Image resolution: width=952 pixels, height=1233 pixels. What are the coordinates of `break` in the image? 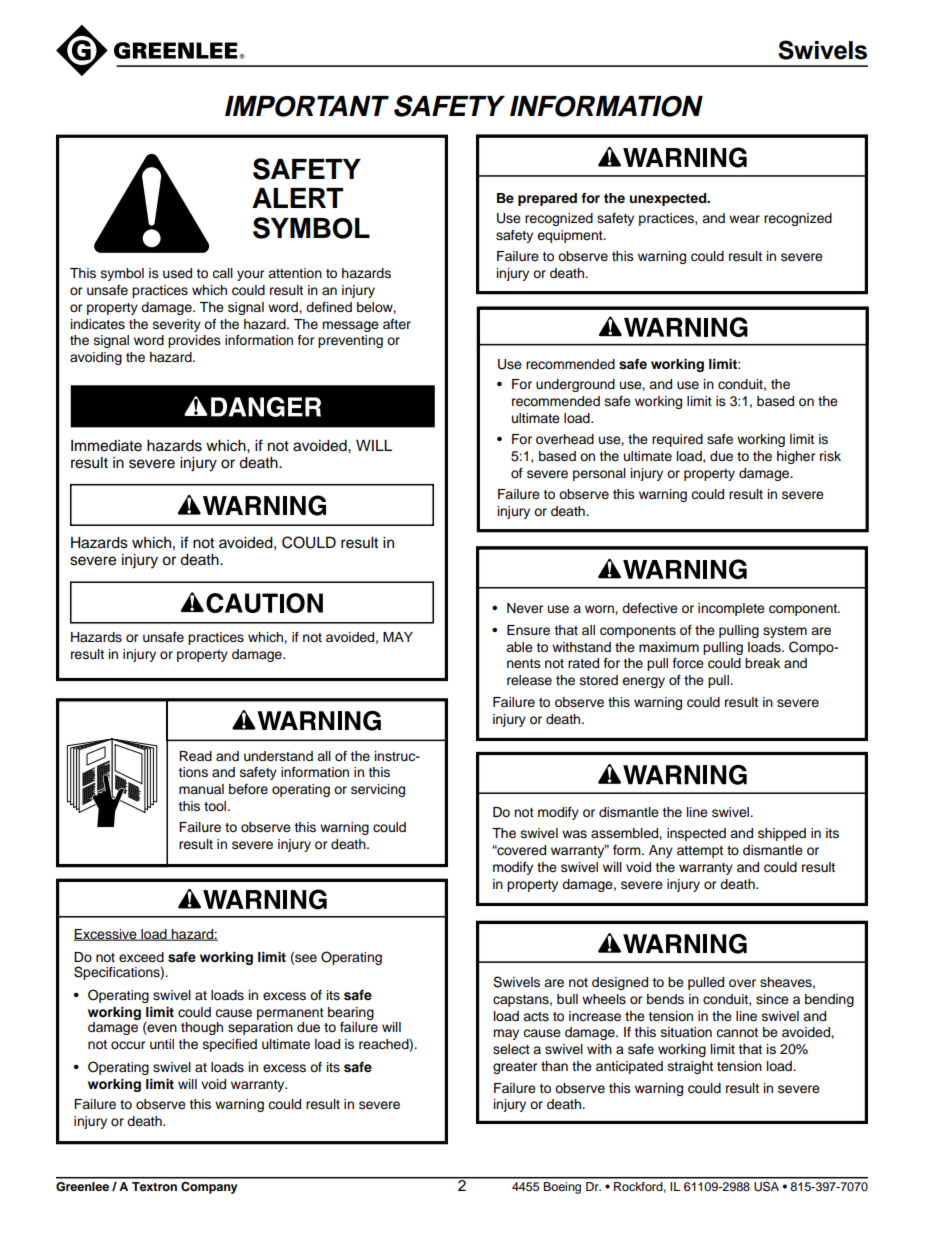 It's located at (762, 663).
